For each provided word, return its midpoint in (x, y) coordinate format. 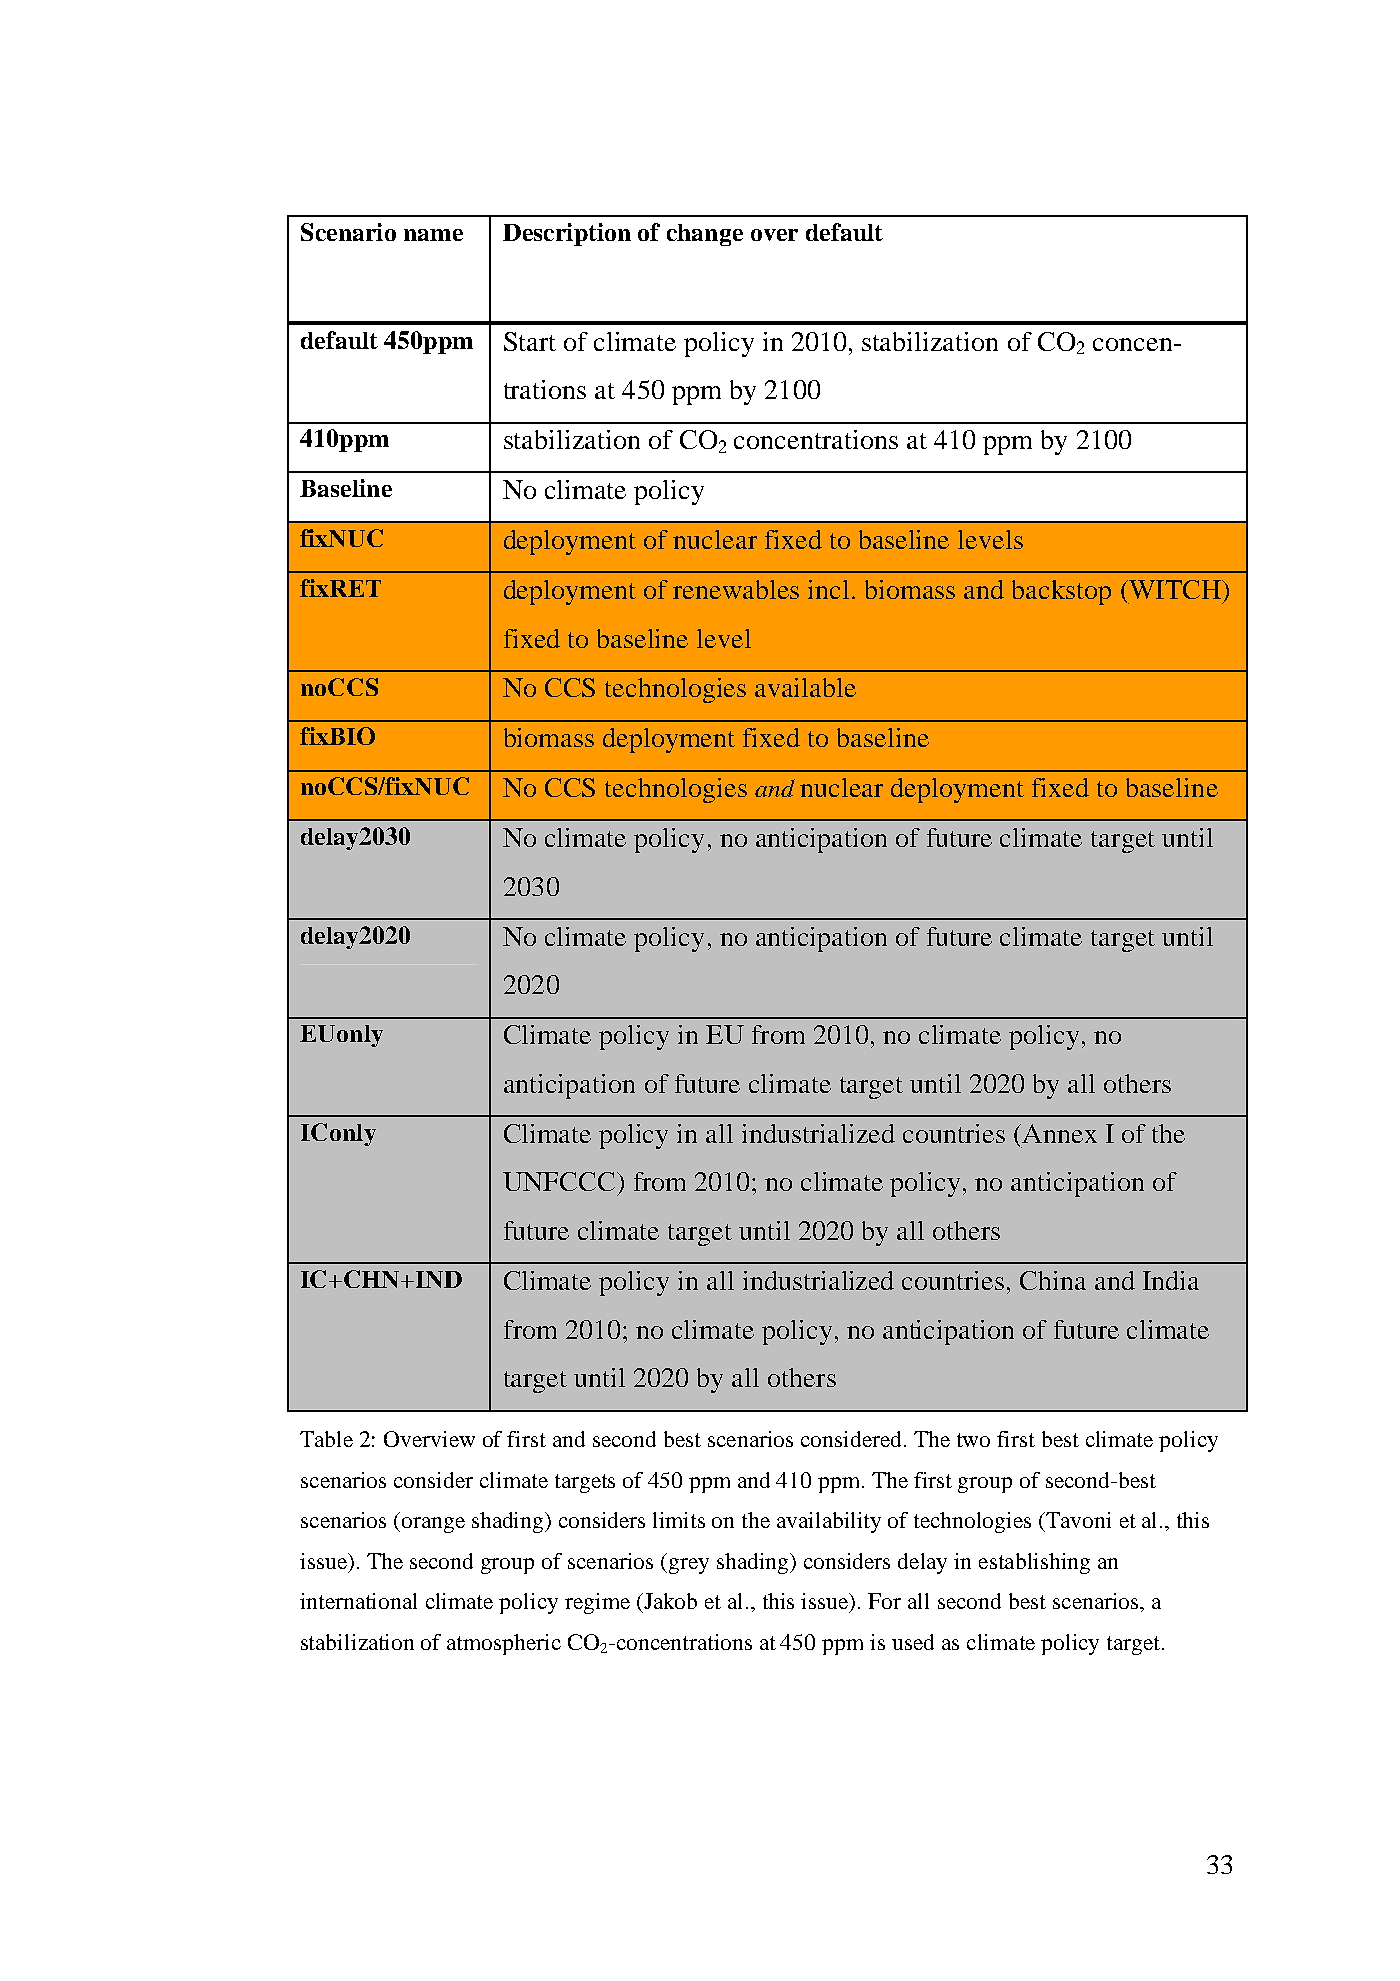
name (433, 235)
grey (687, 1566)
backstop (1061, 592)
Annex (1058, 1133)
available (805, 687)
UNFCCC (560, 1181)
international (358, 1601)
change (705, 235)
